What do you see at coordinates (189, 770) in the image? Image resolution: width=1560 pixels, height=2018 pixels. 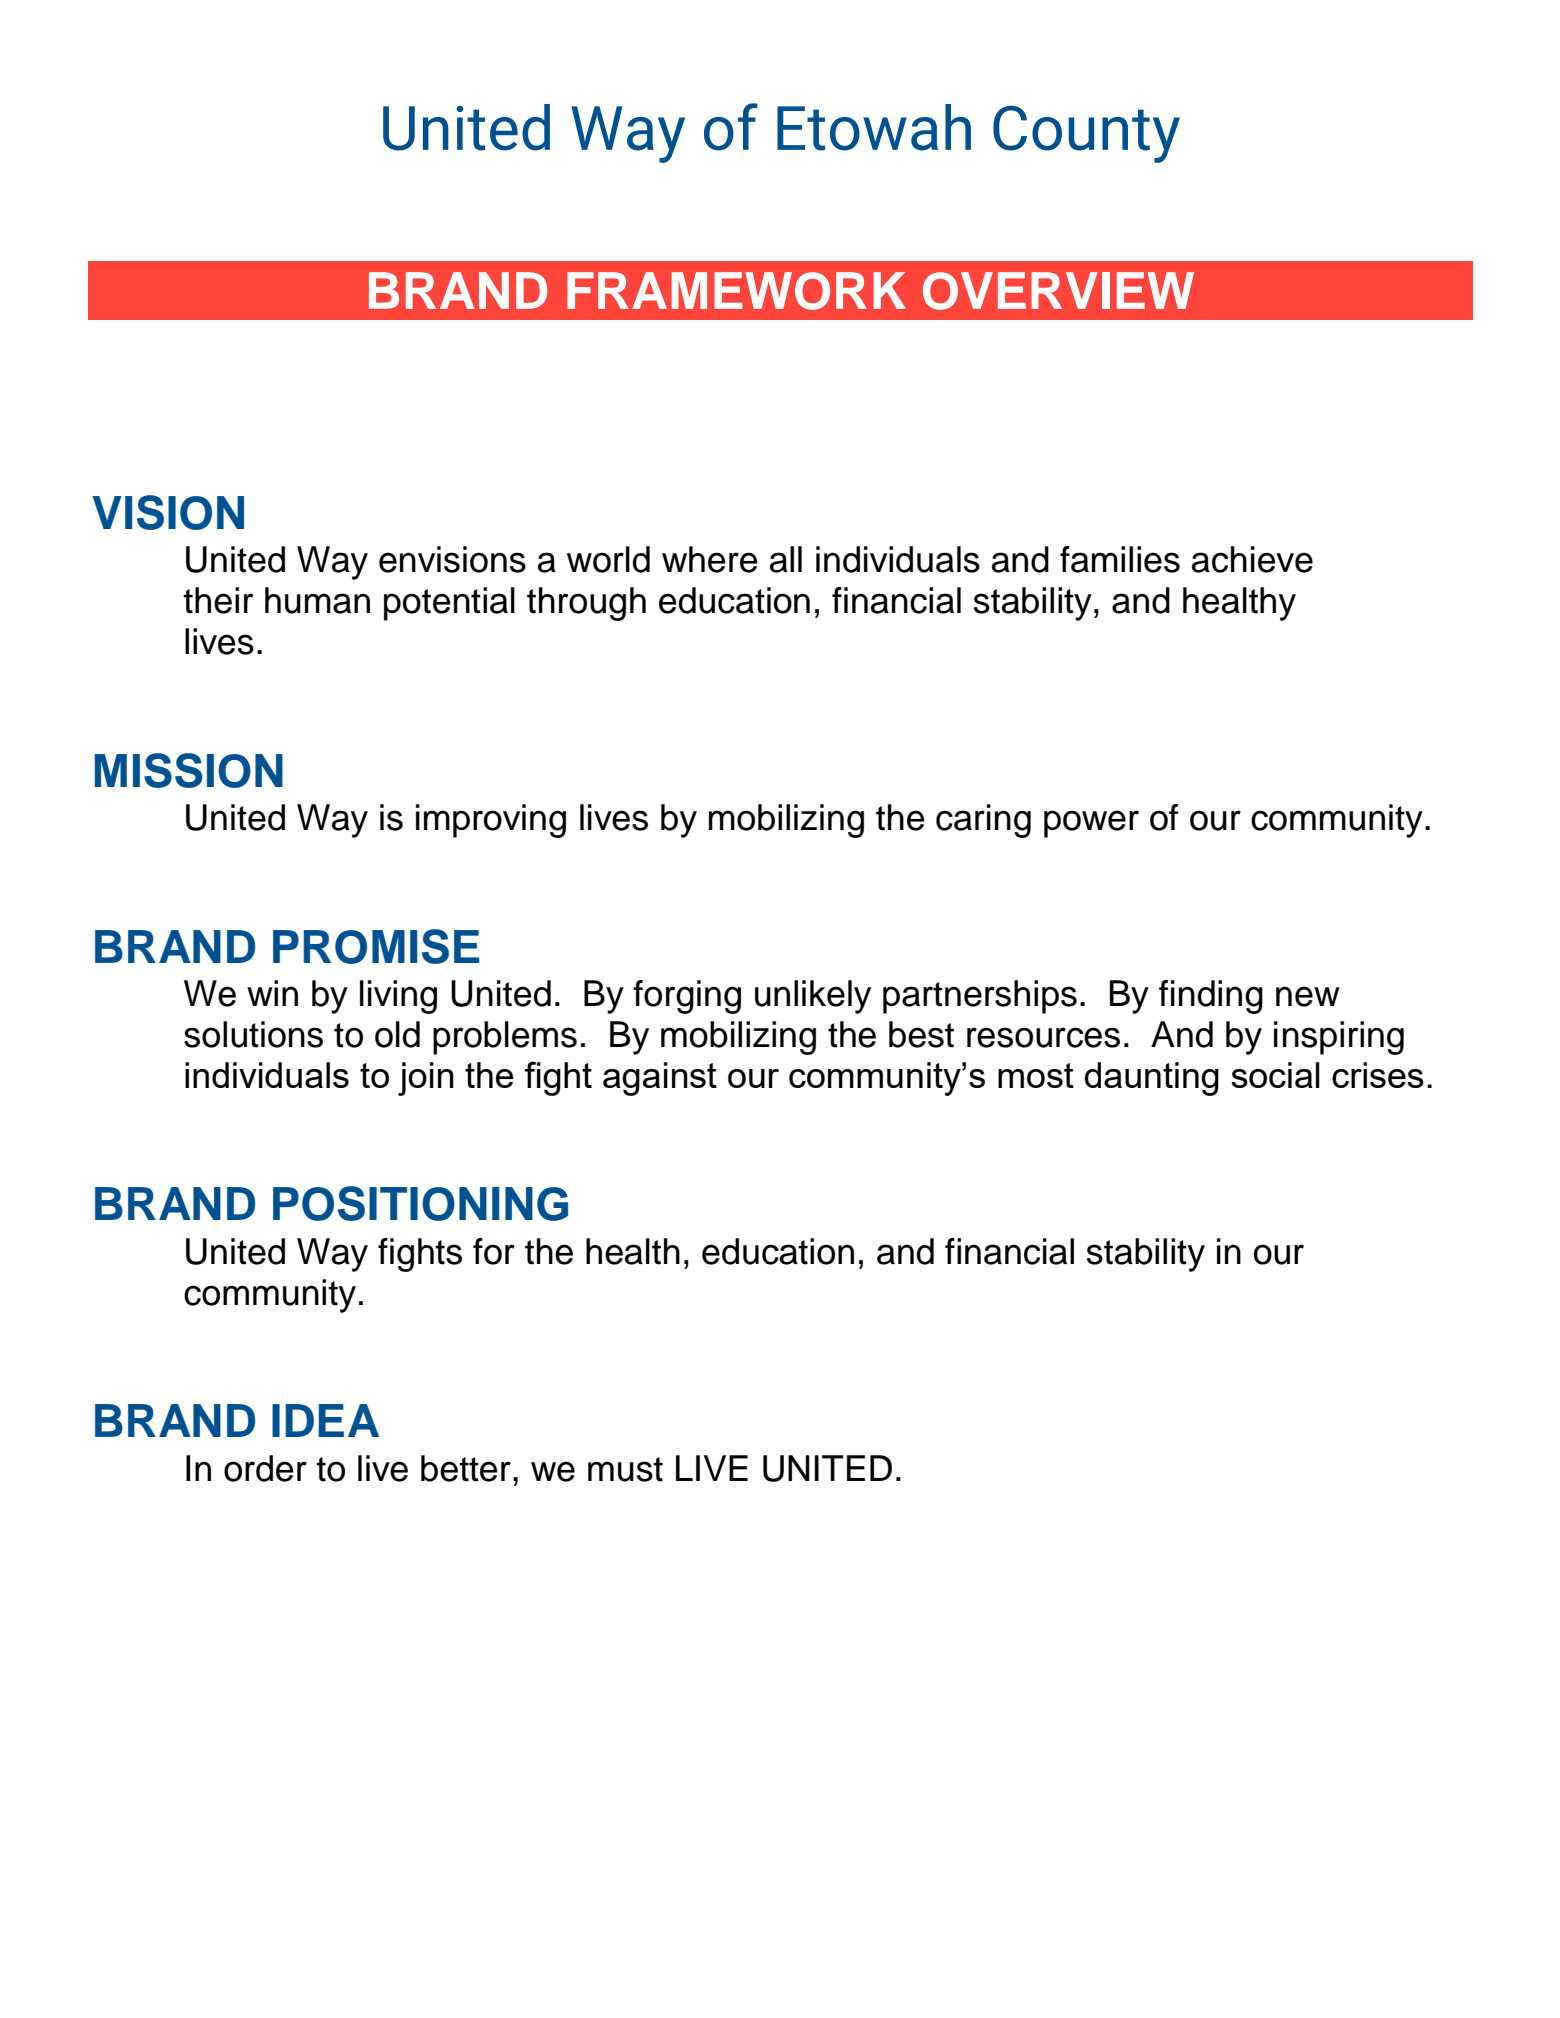 I see `MISSION` at bounding box center [189, 770].
